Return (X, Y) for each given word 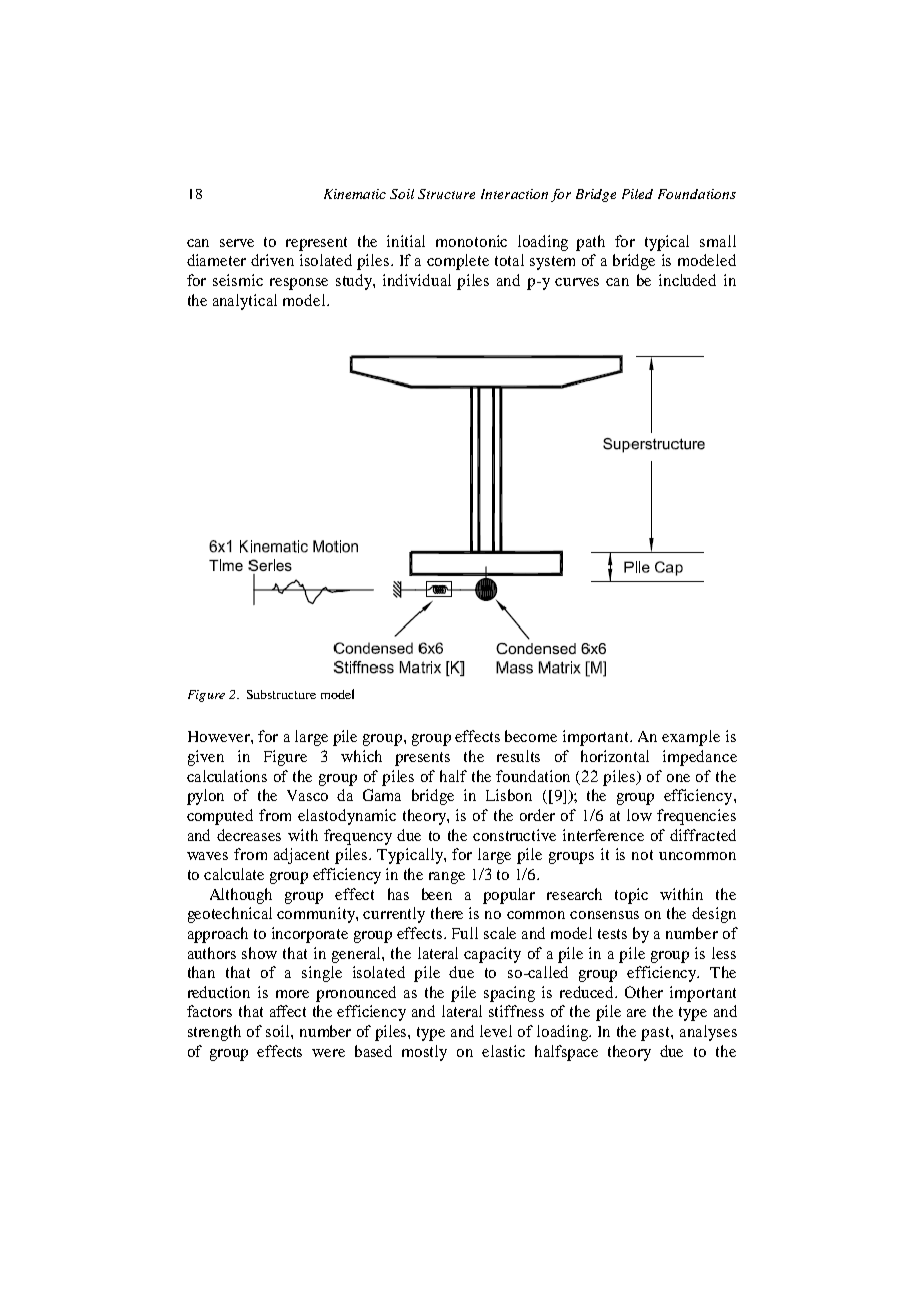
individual (417, 280)
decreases (249, 835)
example (691, 738)
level (496, 1031)
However (220, 736)
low (639, 815)
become (531, 736)
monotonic (471, 241)
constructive (514, 835)
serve (237, 243)
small (718, 241)
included (687, 280)
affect (288, 1011)
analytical (245, 302)
